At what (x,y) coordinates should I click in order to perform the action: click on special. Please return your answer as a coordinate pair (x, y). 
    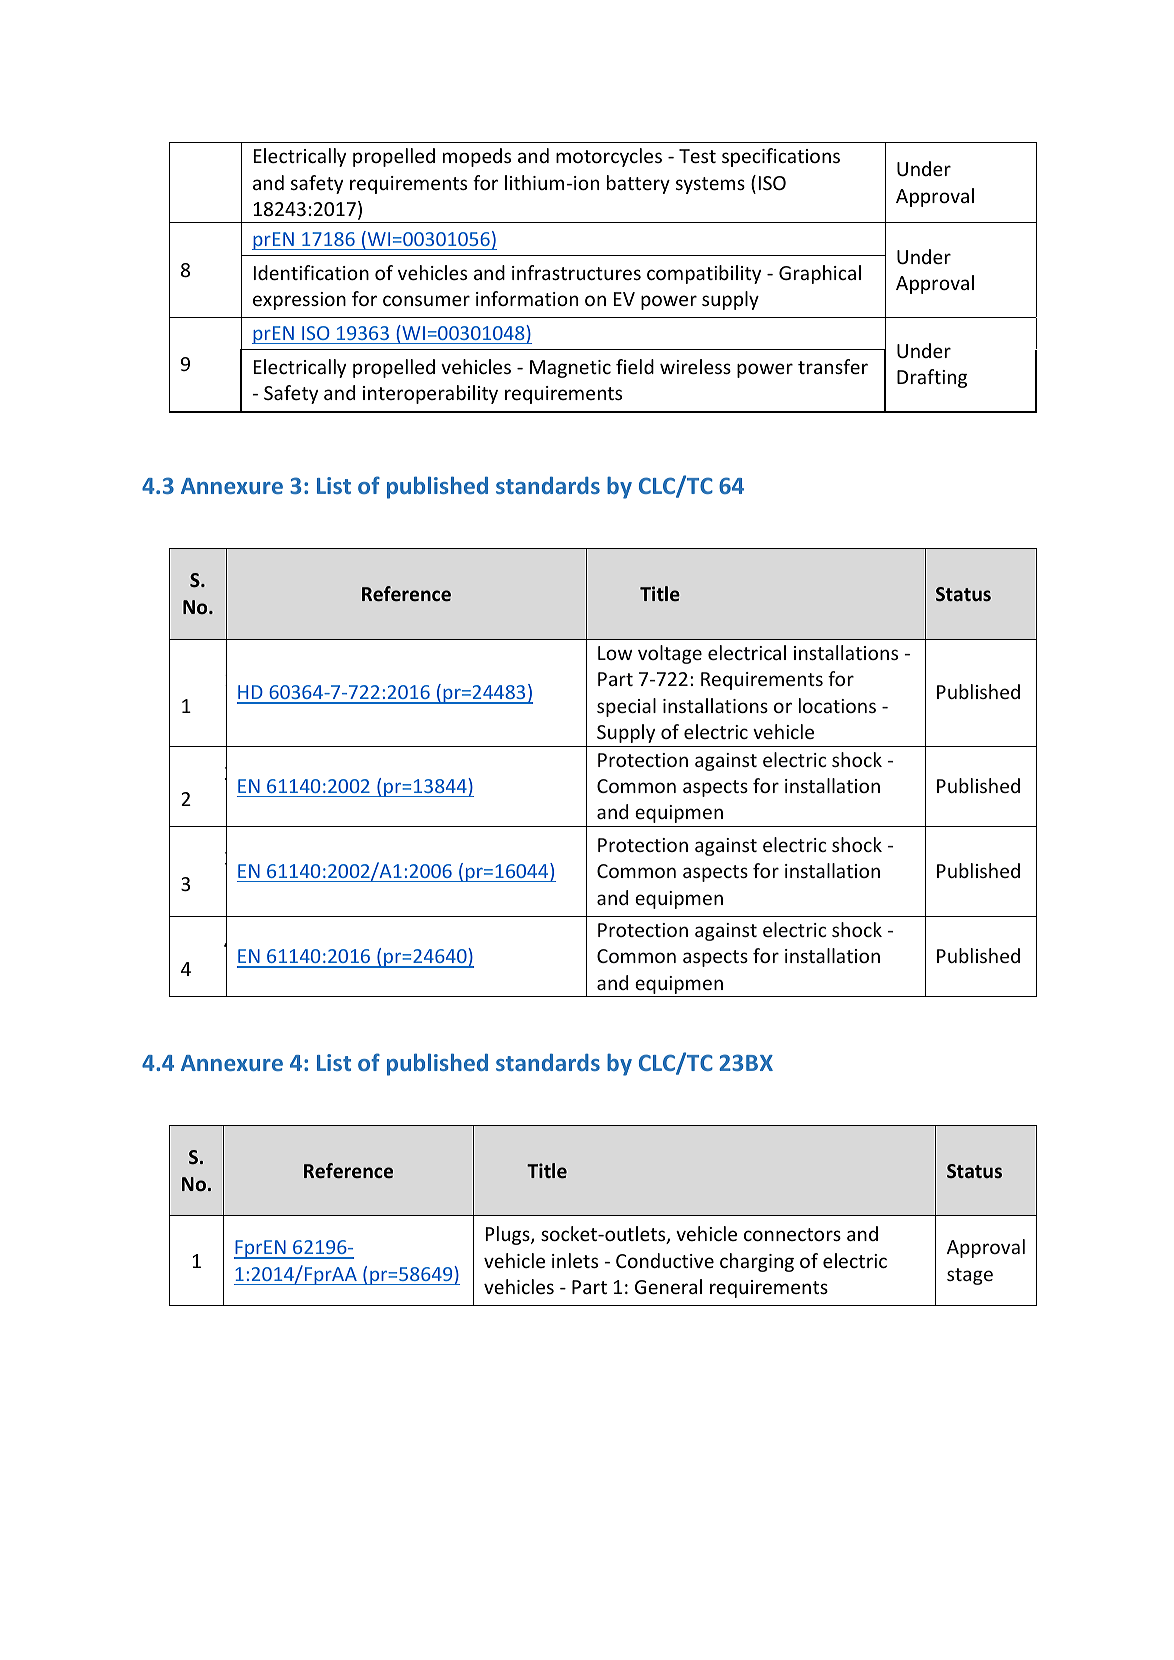
    Looking at the image, I should click on (626, 707).
